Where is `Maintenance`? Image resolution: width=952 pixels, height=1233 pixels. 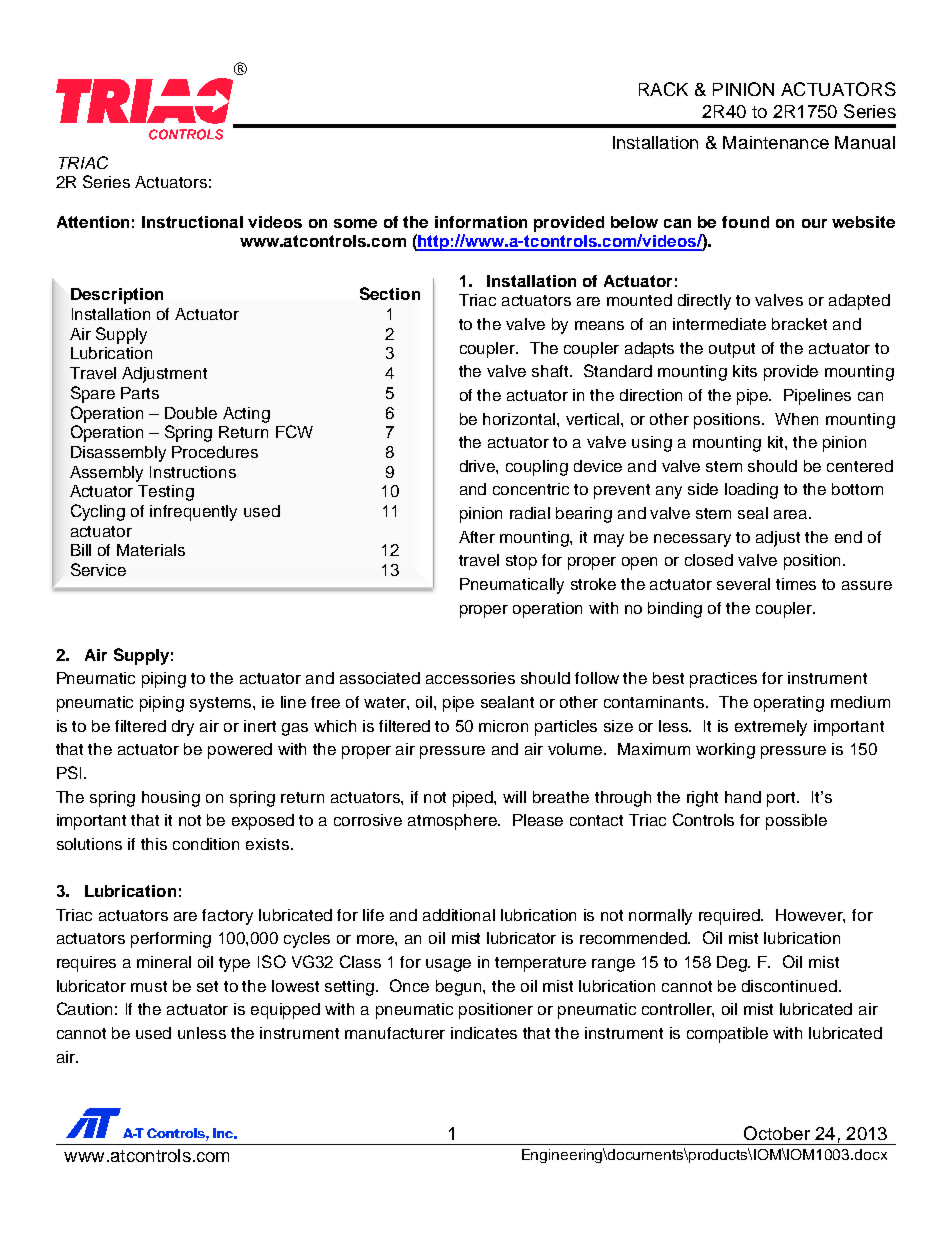 Maintenance is located at coordinates (776, 142).
